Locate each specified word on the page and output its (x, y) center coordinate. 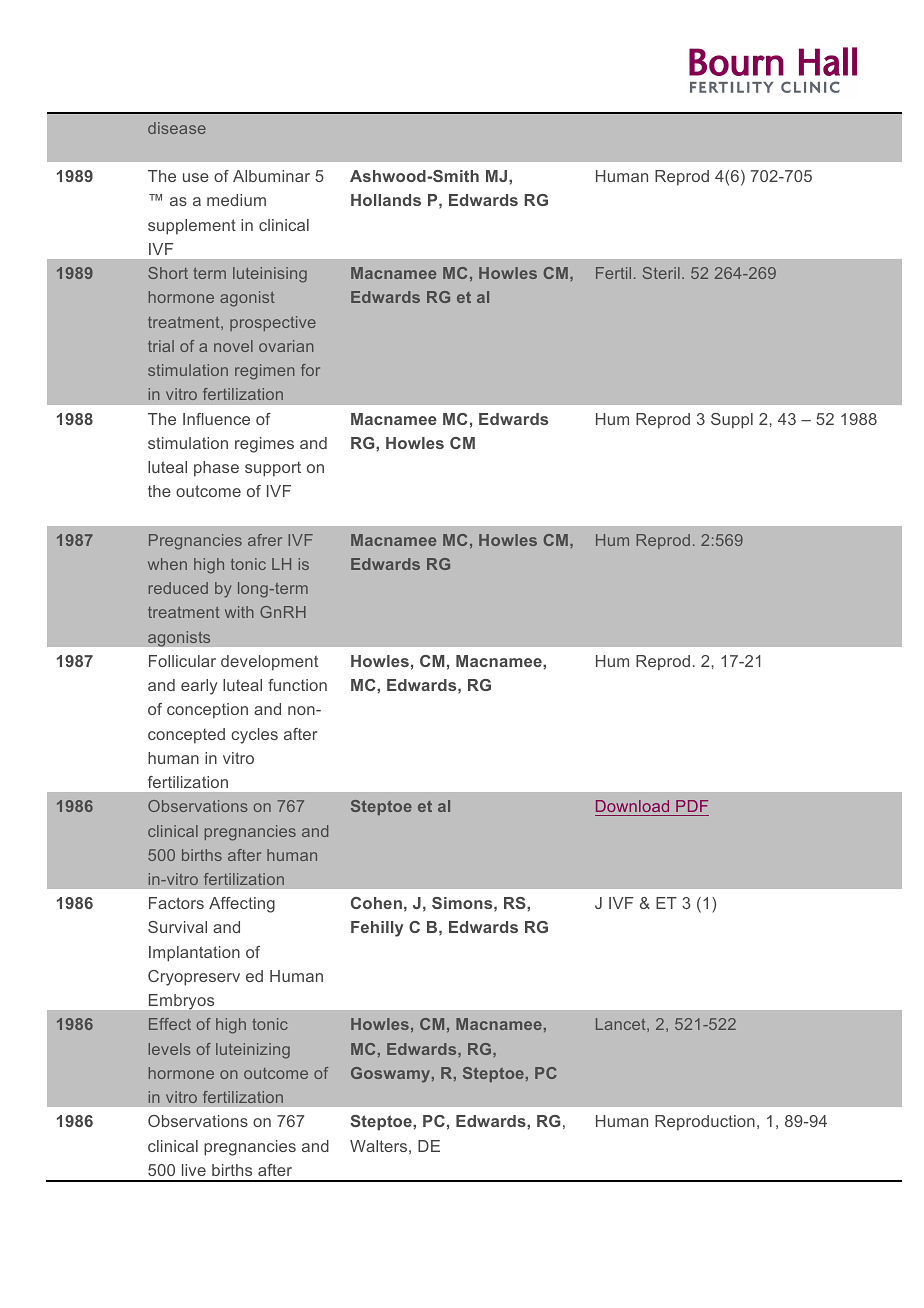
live (194, 1170)
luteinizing (253, 1051)
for (310, 370)
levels (169, 1049)
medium (236, 200)
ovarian (286, 346)
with (239, 612)
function (297, 685)
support (273, 469)
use (196, 177)
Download (632, 806)
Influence (216, 419)
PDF (692, 806)
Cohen (376, 903)
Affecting (242, 905)
